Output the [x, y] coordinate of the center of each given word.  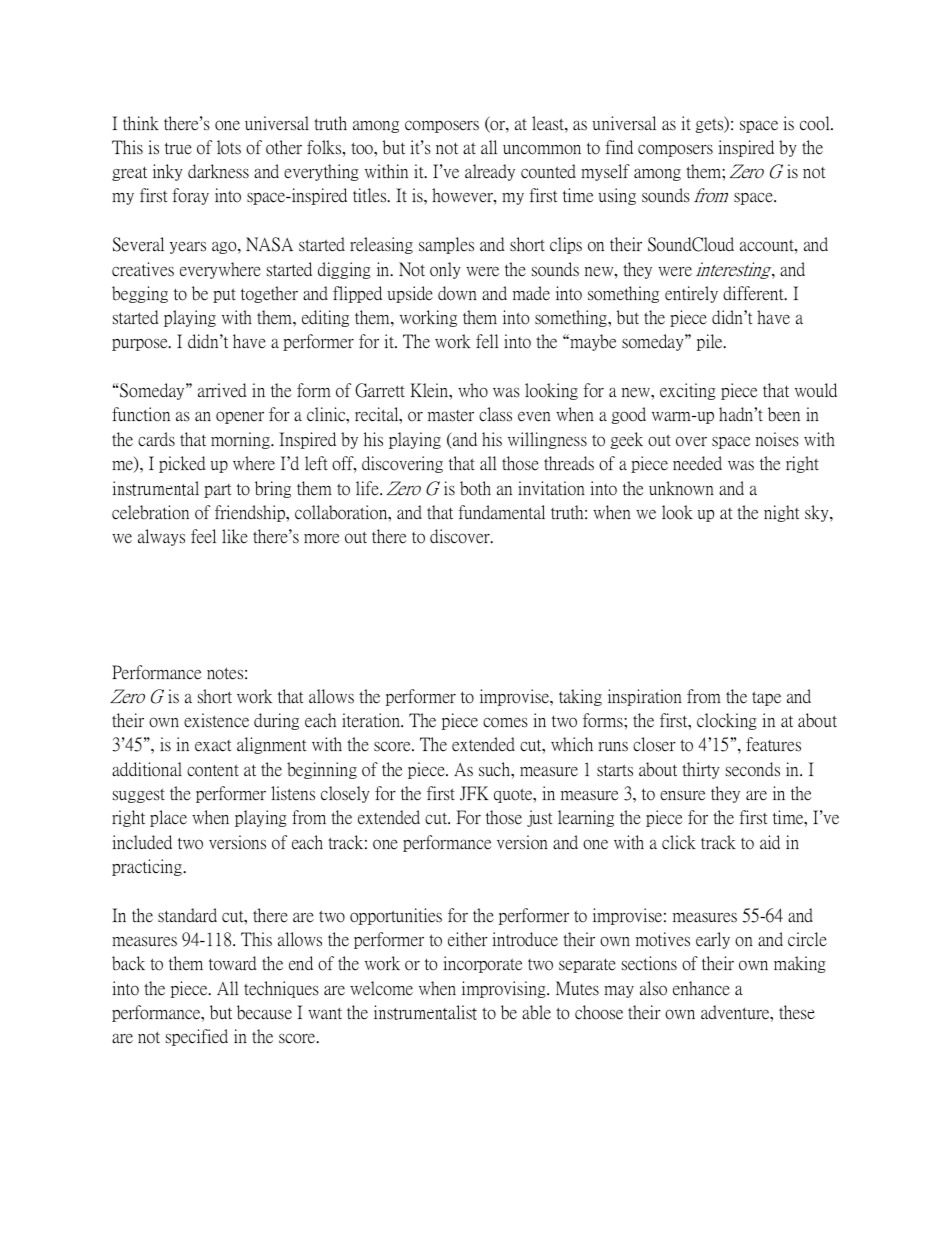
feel [203, 536]
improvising [505, 989]
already [490, 172]
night [781, 513]
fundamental [501, 512]
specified [197, 1037]
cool [816, 123]
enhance [701, 988]
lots [229, 147]
